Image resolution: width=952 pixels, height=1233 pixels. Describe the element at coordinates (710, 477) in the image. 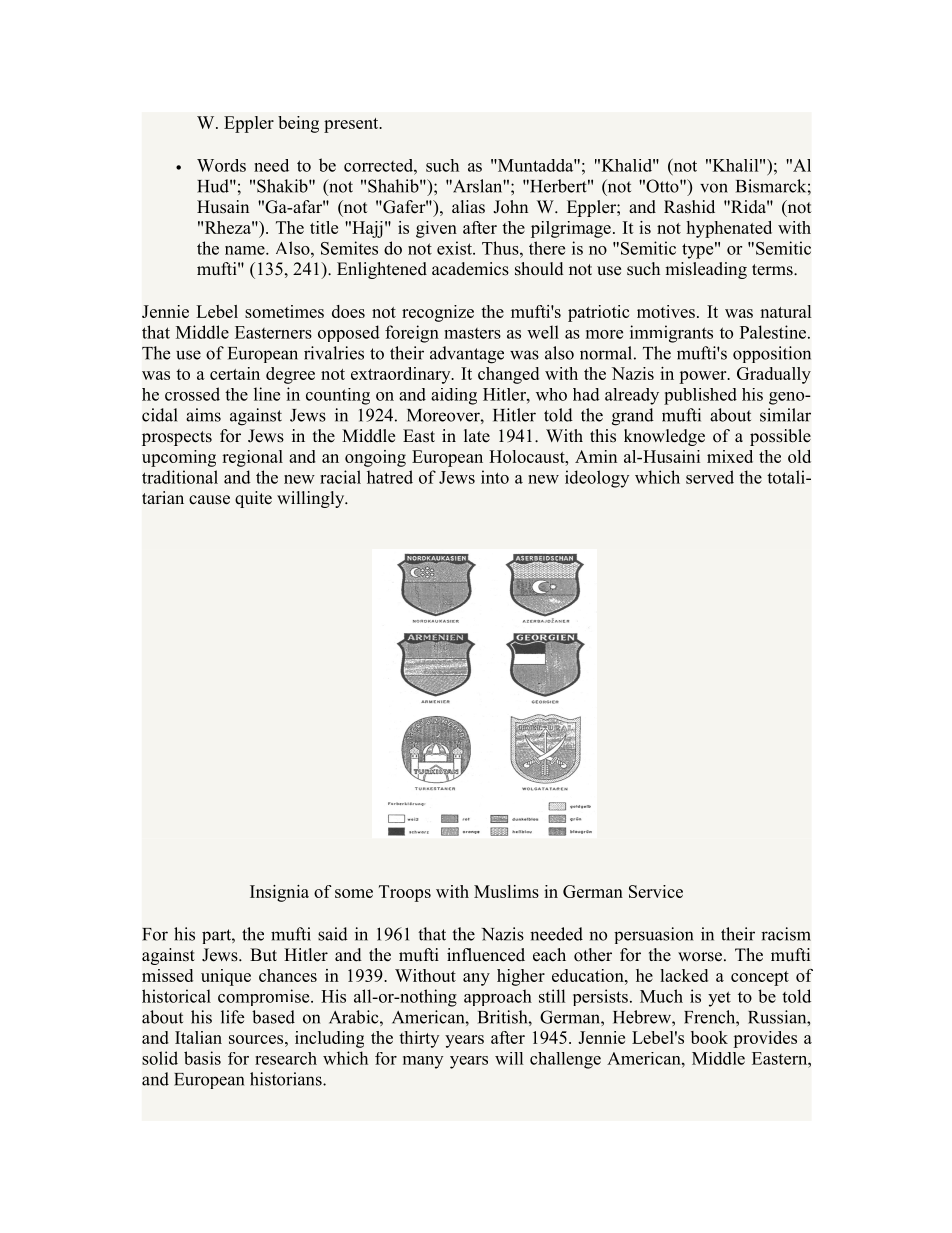

I see `served` at that location.
